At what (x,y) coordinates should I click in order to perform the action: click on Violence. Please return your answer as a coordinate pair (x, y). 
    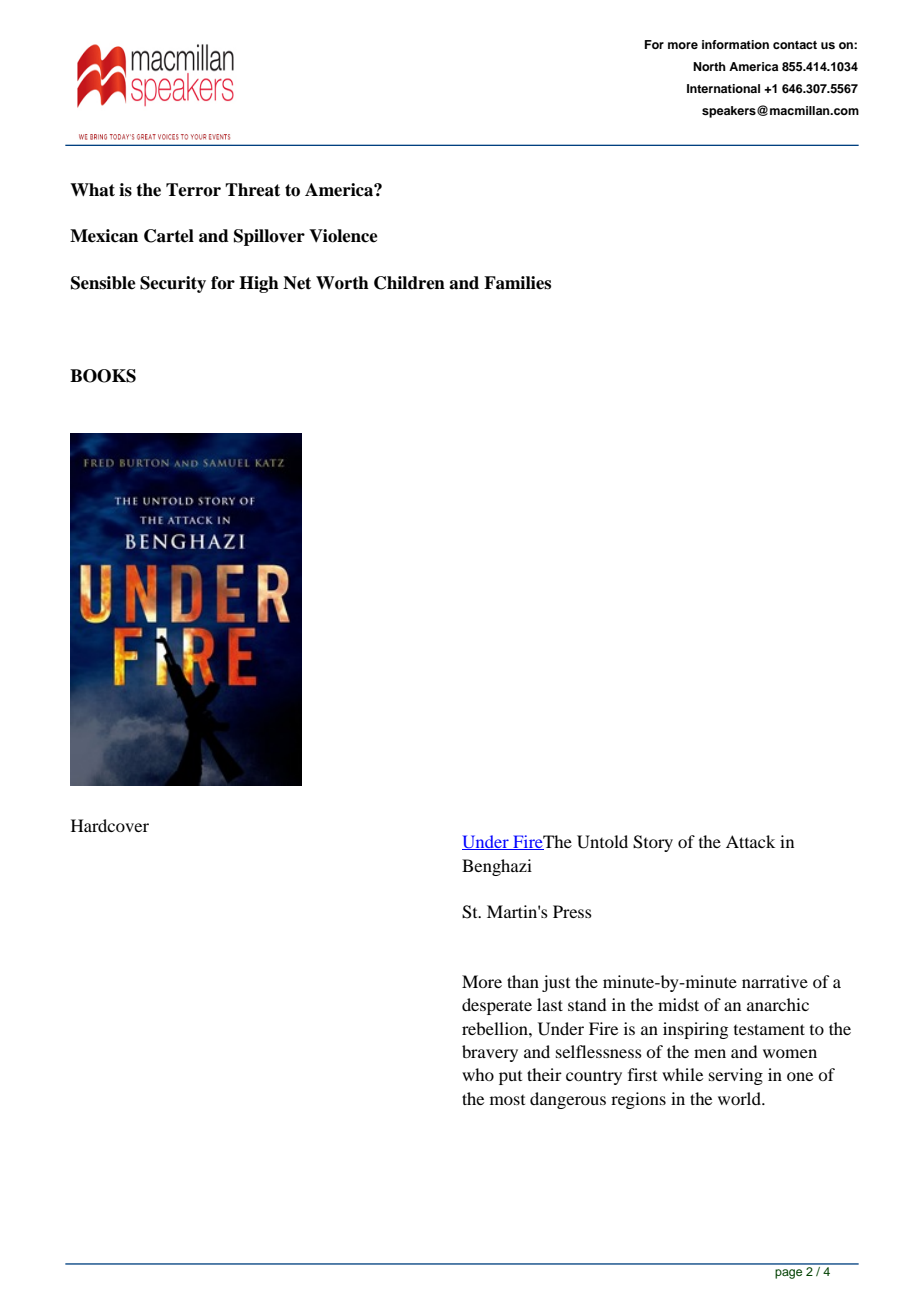
    Looking at the image, I should click on (343, 236).
